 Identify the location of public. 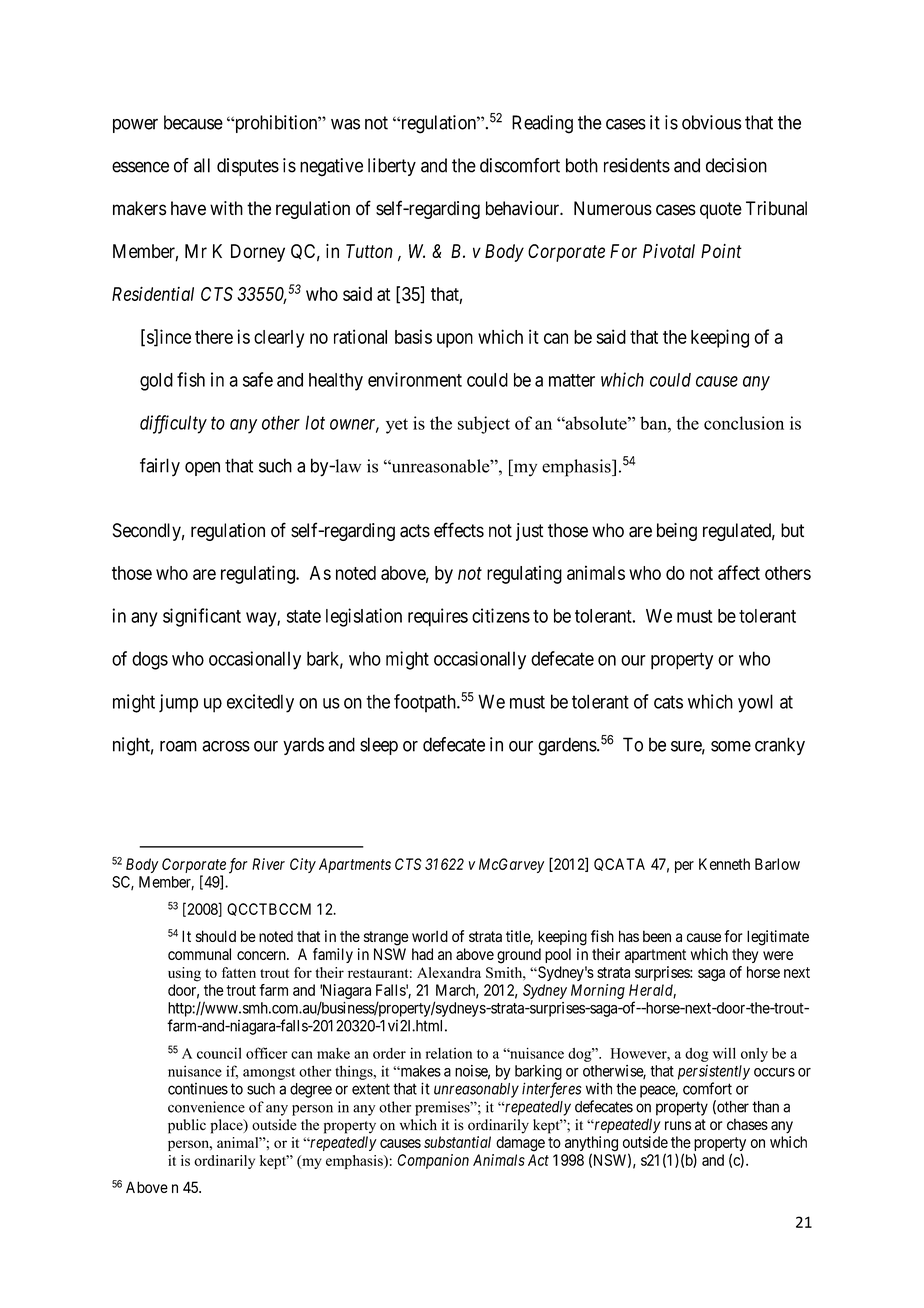
(187, 1126).
